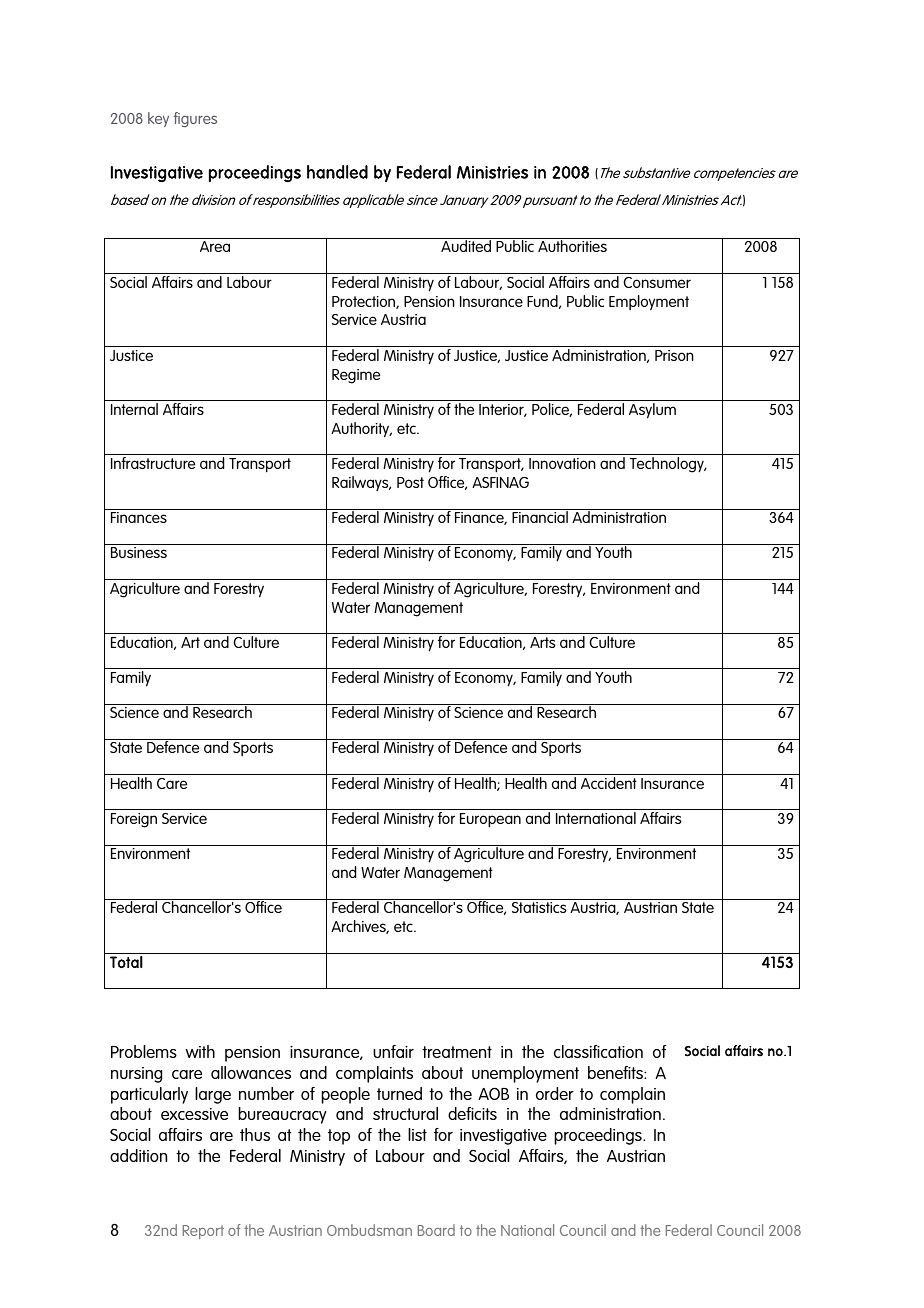 The image size is (924, 1308). I want to click on Business, so click(139, 552).
